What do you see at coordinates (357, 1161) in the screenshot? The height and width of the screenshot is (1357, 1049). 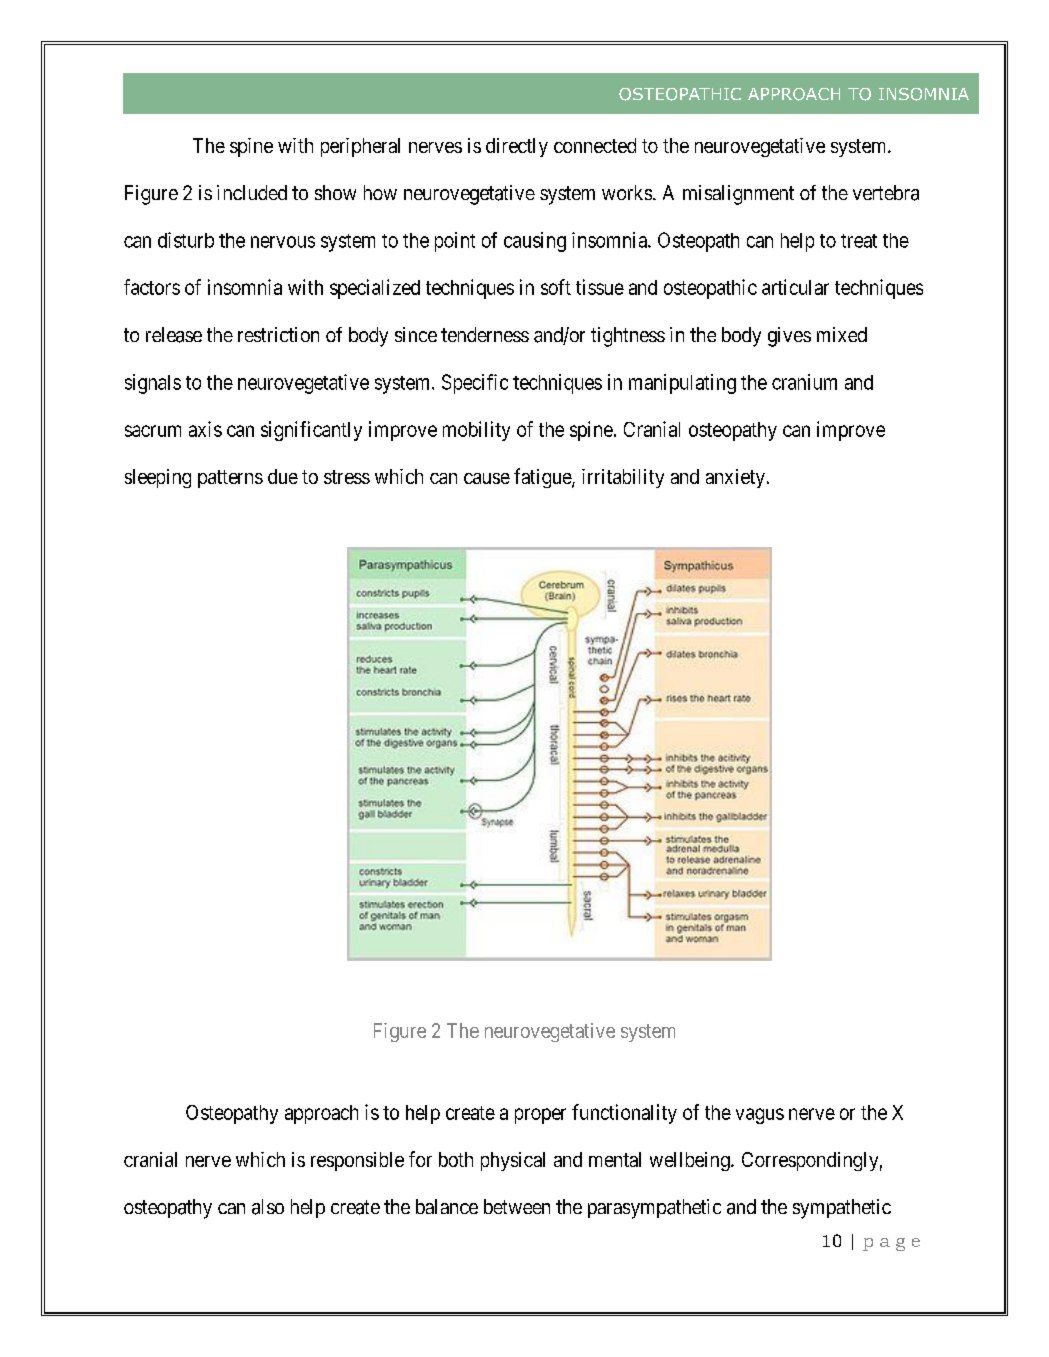 I see `responsible` at bounding box center [357, 1161].
